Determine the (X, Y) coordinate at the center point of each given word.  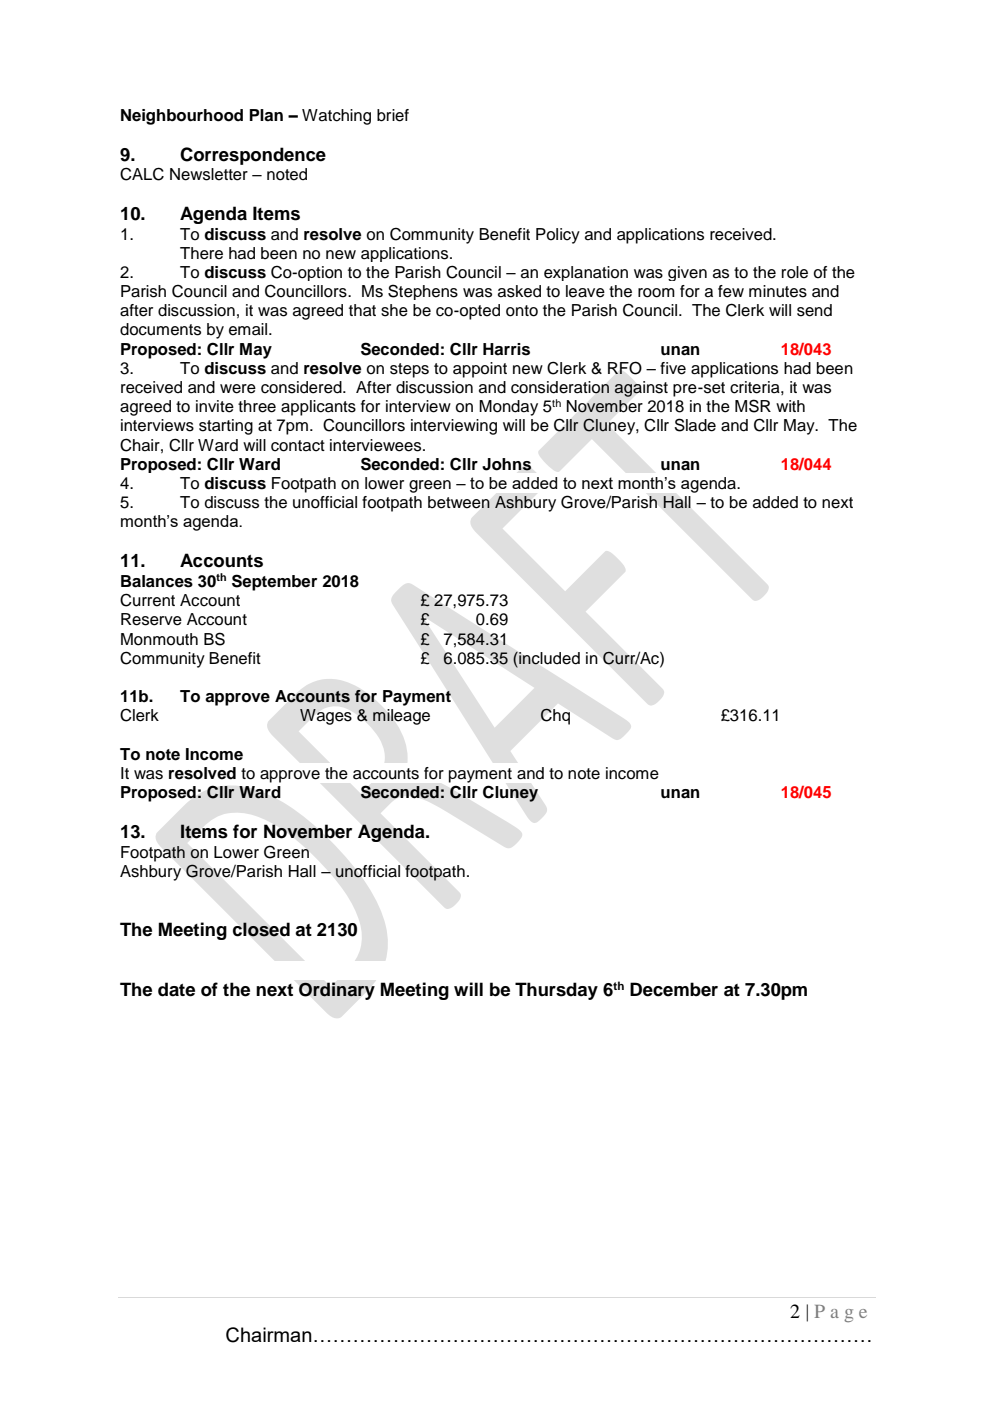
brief (393, 115)
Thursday (556, 991)
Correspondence (253, 156)
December (674, 989)
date (176, 989)
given (687, 273)
